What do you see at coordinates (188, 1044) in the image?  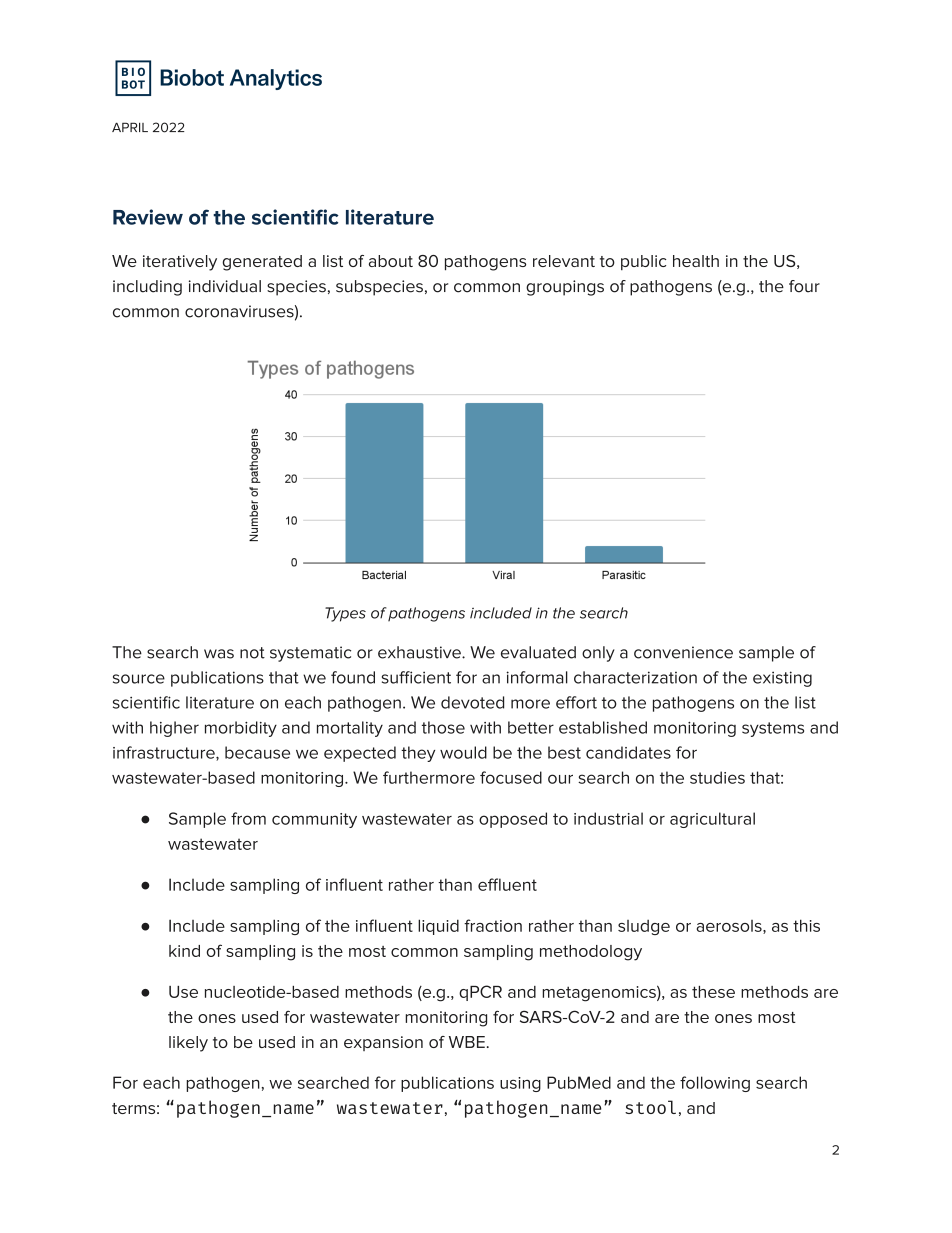 I see `likely` at bounding box center [188, 1044].
